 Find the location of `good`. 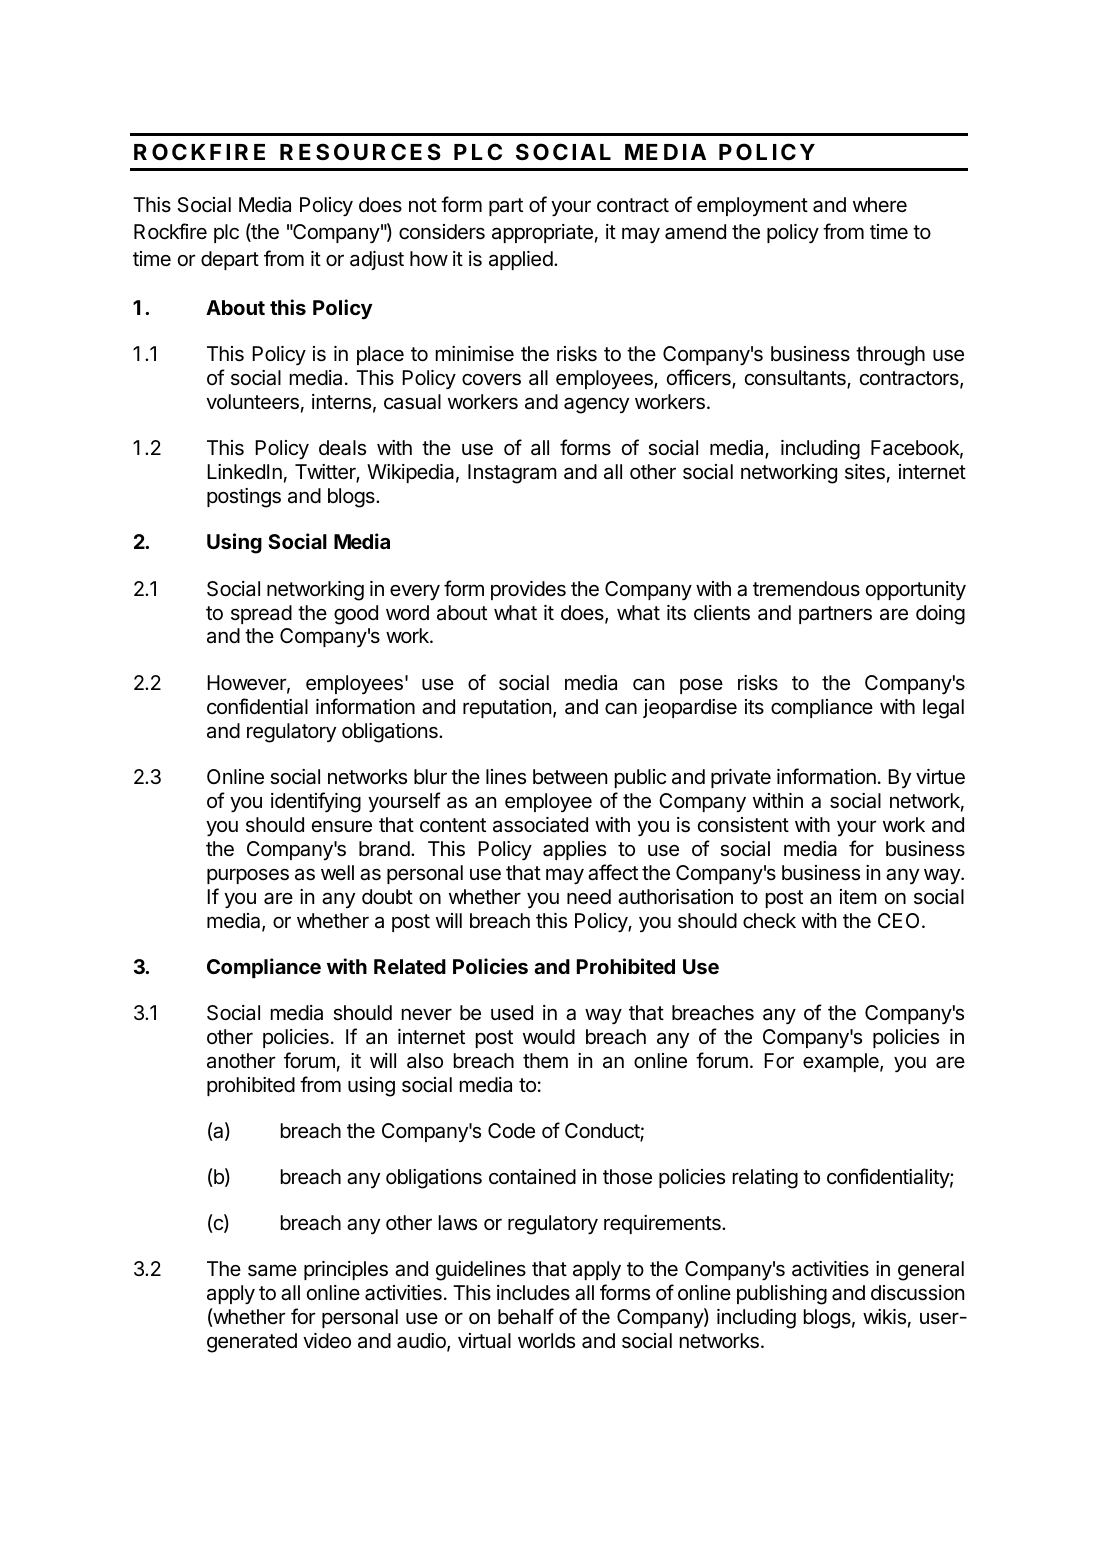

good is located at coordinates (356, 615).
